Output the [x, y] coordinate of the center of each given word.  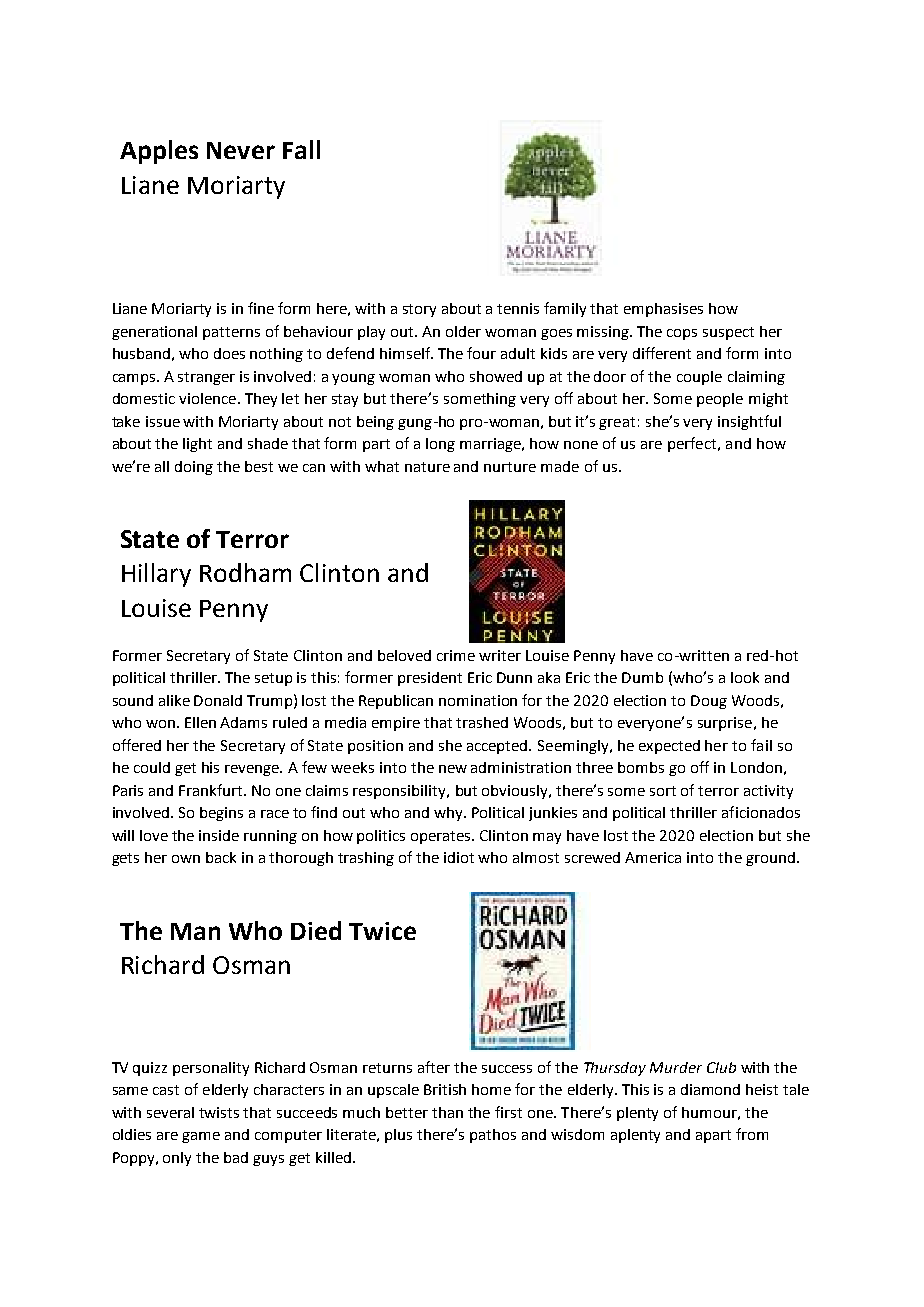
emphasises [663, 310]
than [447, 1112]
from [752, 1134]
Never [241, 150]
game [201, 1137]
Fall [301, 149]
